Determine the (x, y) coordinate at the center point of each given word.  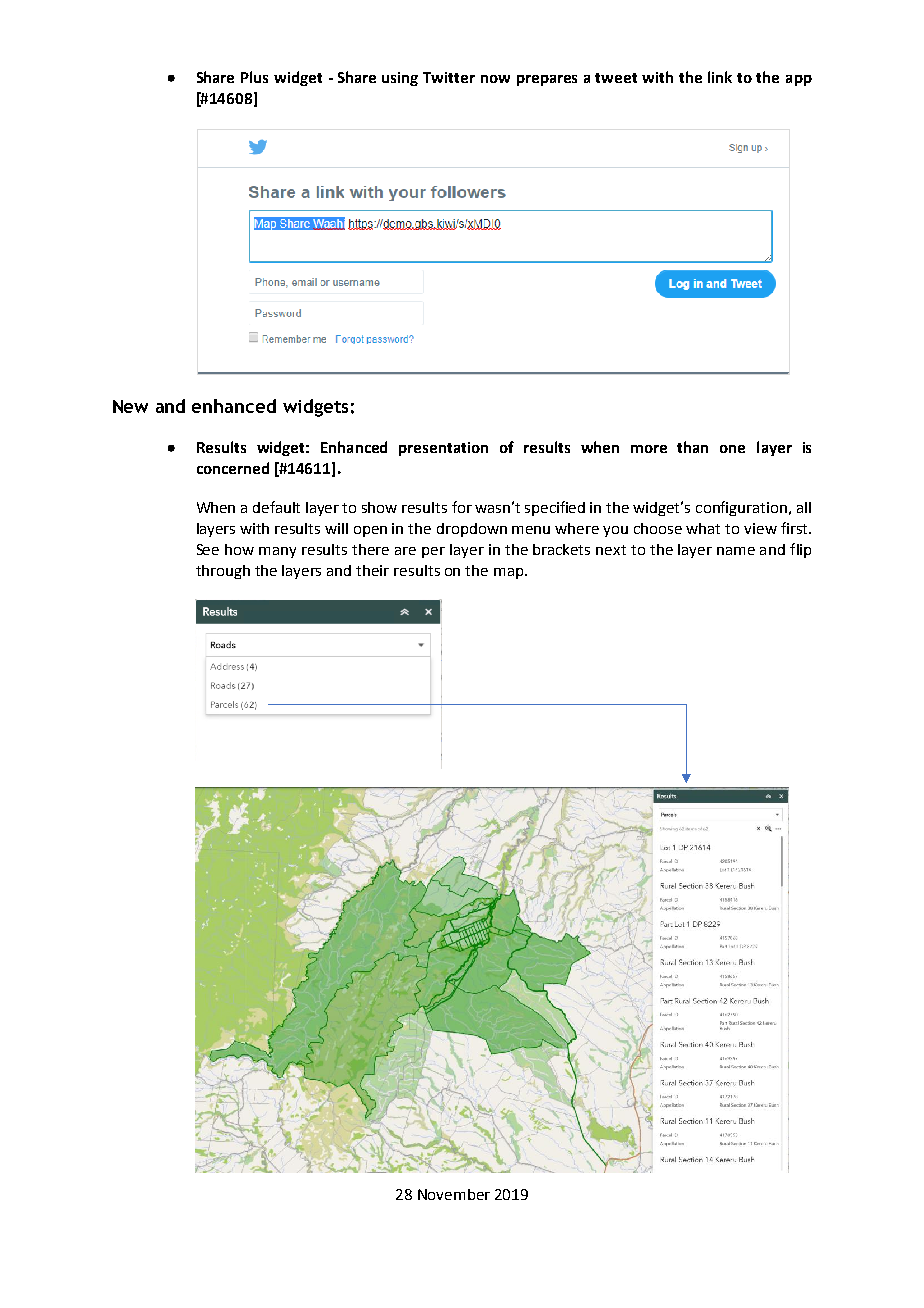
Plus (254, 77)
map (510, 573)
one (732, 449)
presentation (443, 449)
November (454, 1194)
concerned (233, 468)
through (223, 572)
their (372, 570)
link (720, 77)
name (736, 551)
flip (800, 550)
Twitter (449, 77)
